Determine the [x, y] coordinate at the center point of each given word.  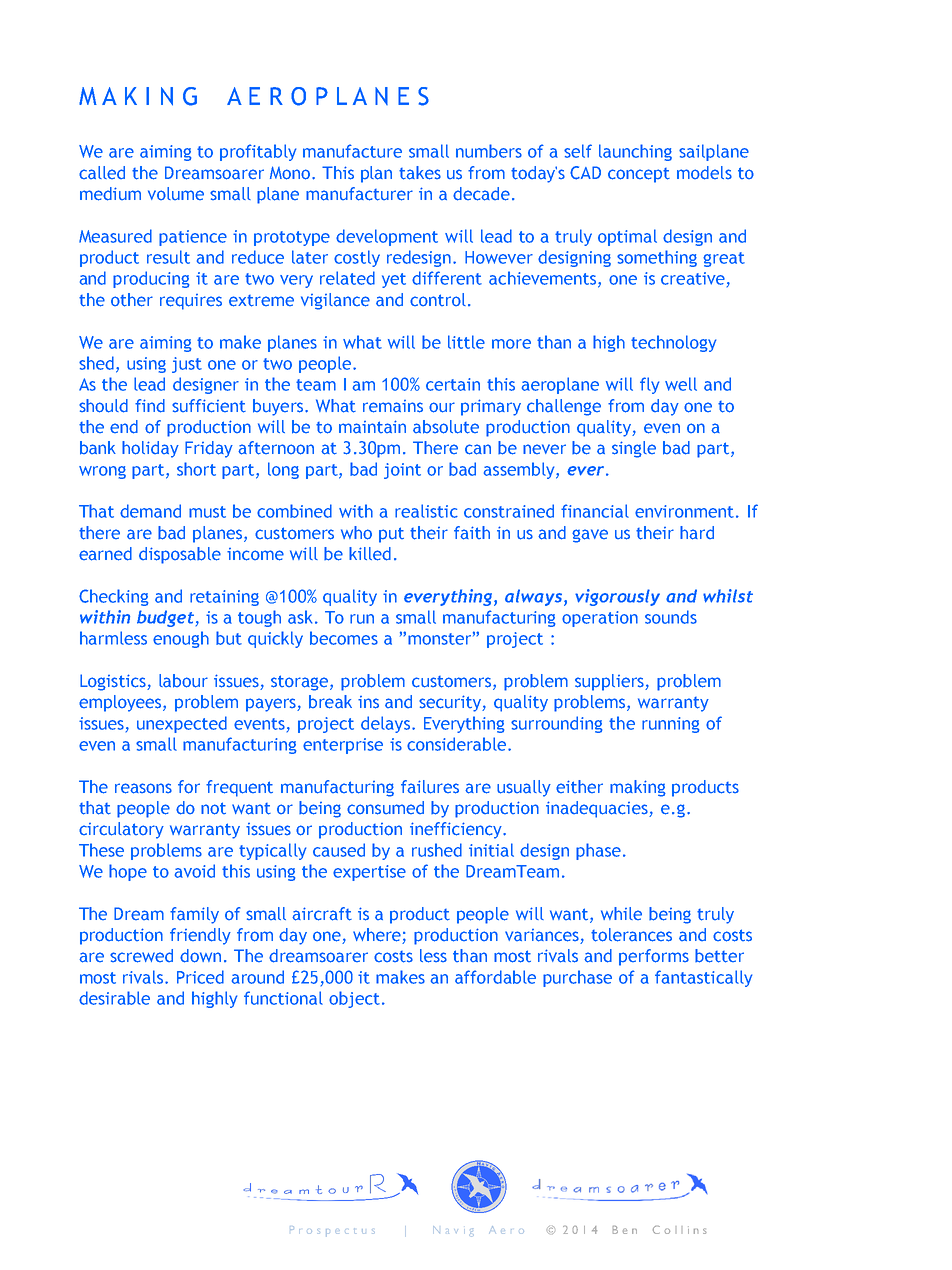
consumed [385, 808]
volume [176, 193]
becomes [344, 638]
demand [150, 511]
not [213, 808]
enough [181, 639]
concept [639, 175]
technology [673, 343]
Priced [200, 977]
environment [684, 511]
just [187, 365]
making [638, 788]
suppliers [610, 682]
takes [420, 173]
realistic [426, 511]
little [466, 342]
